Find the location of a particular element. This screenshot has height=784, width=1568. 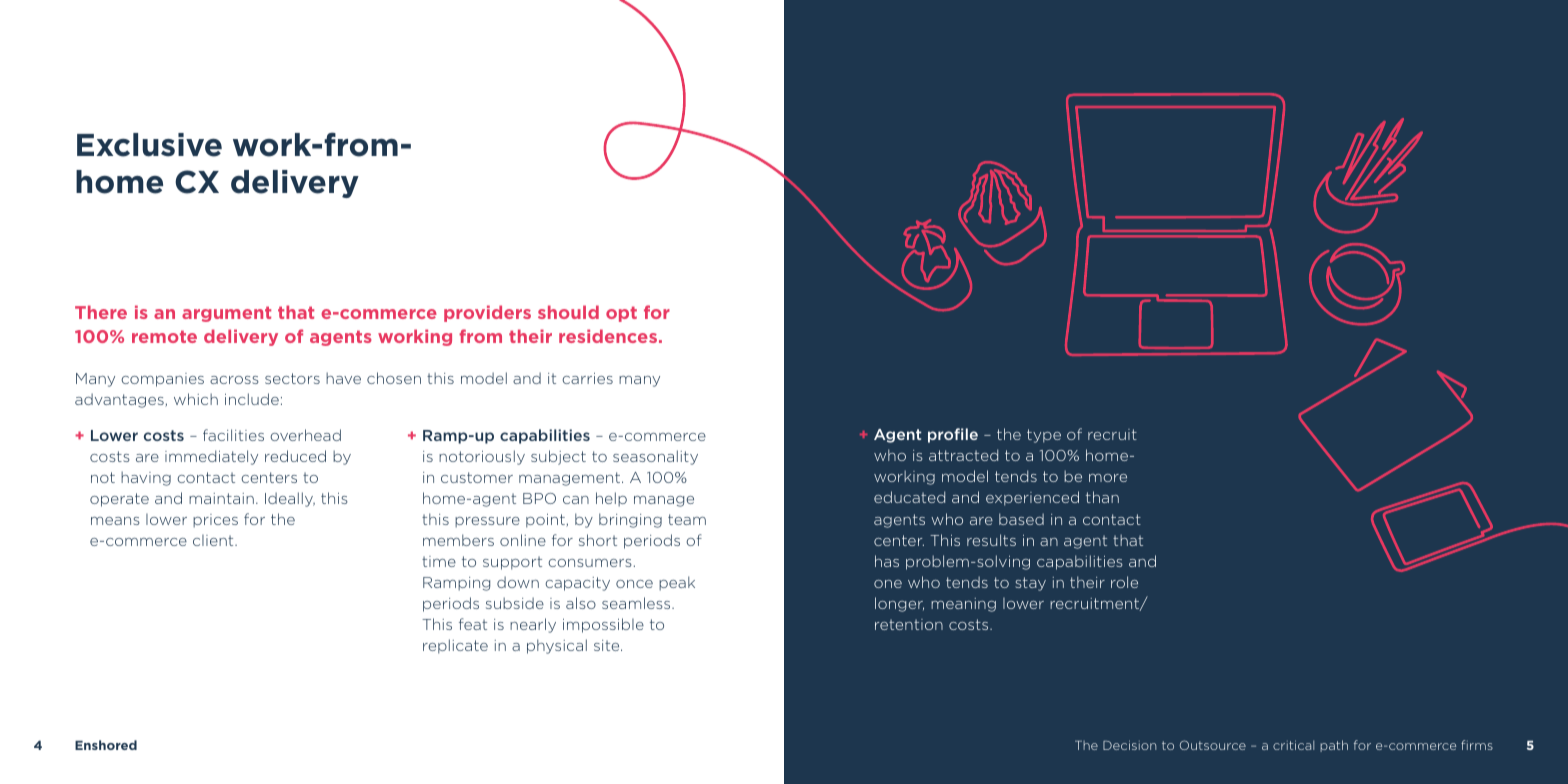

type is located at coordinates (1044, 436).
